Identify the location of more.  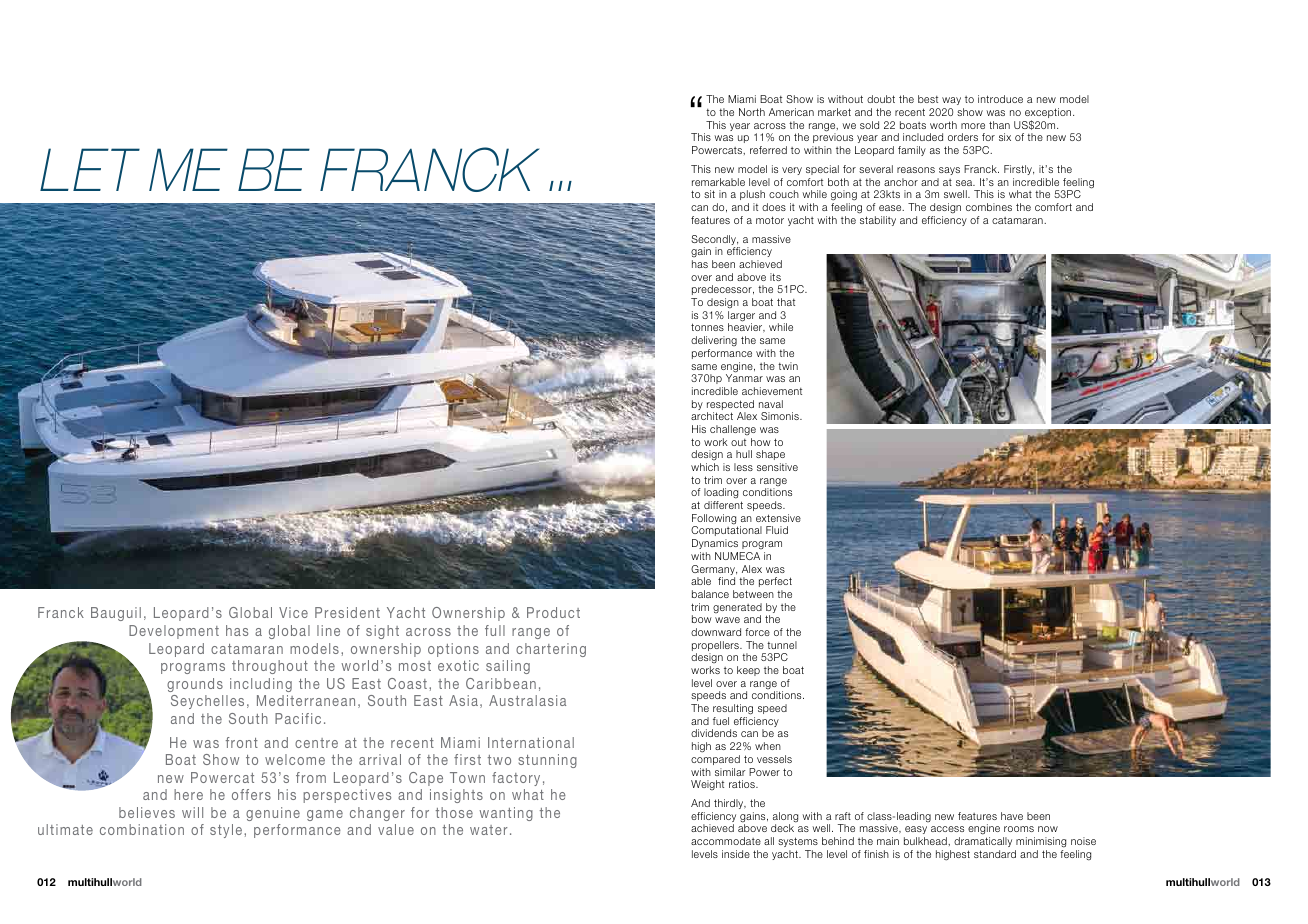
(973, 126).
